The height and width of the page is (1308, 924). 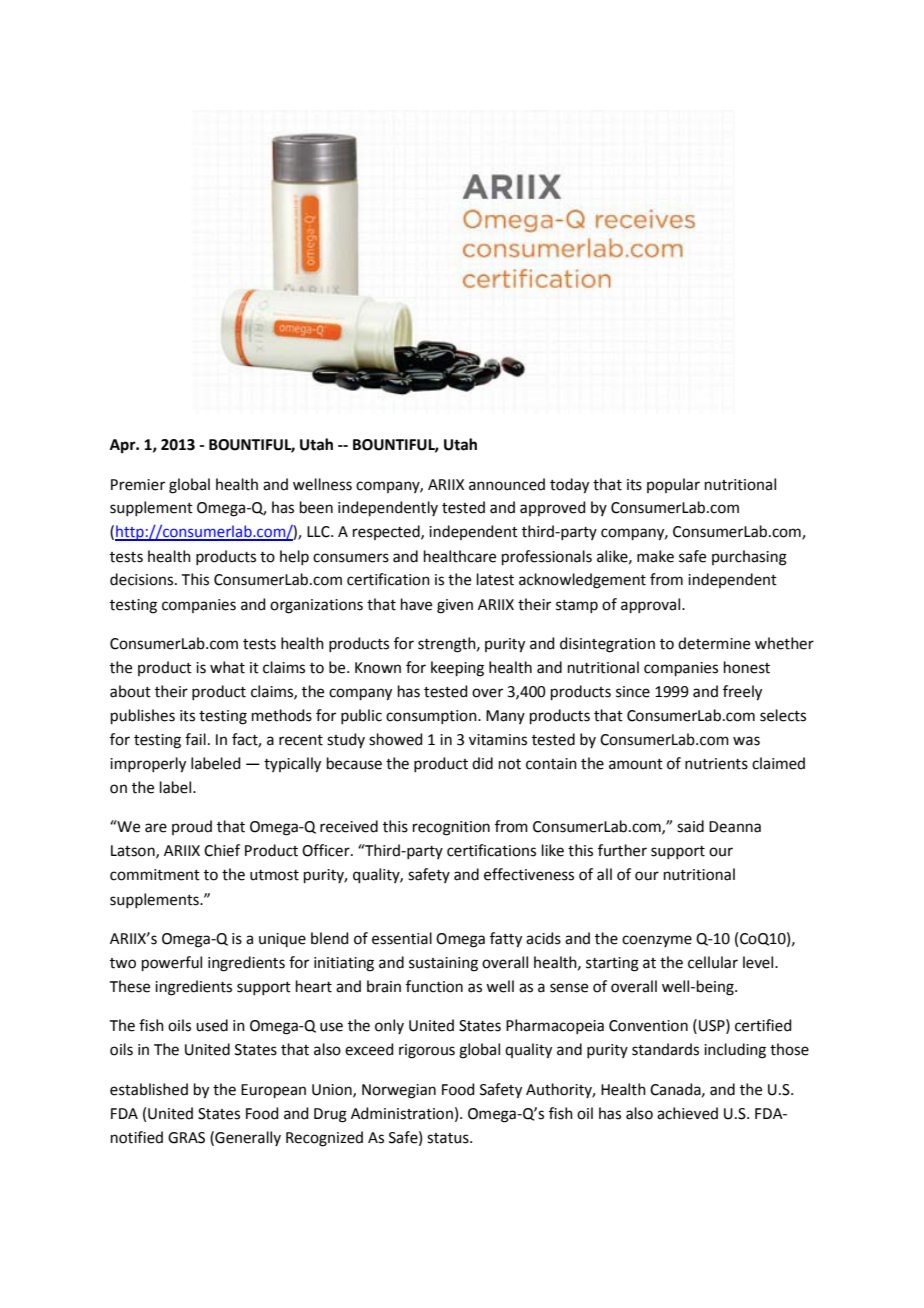 I want to click on said, so click(x=690, y=826).
